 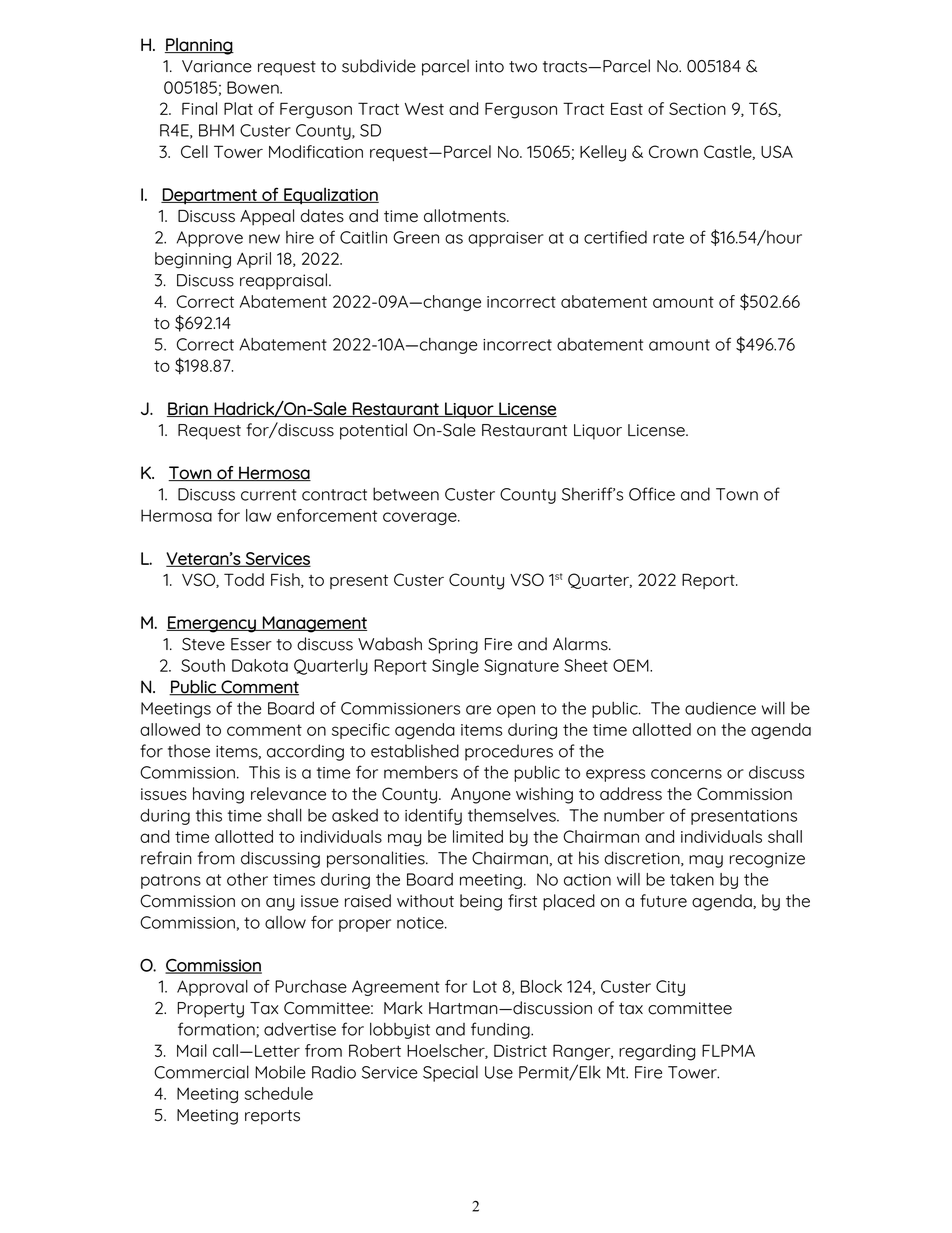 I want to click on into, so click(x=490, y=66).
